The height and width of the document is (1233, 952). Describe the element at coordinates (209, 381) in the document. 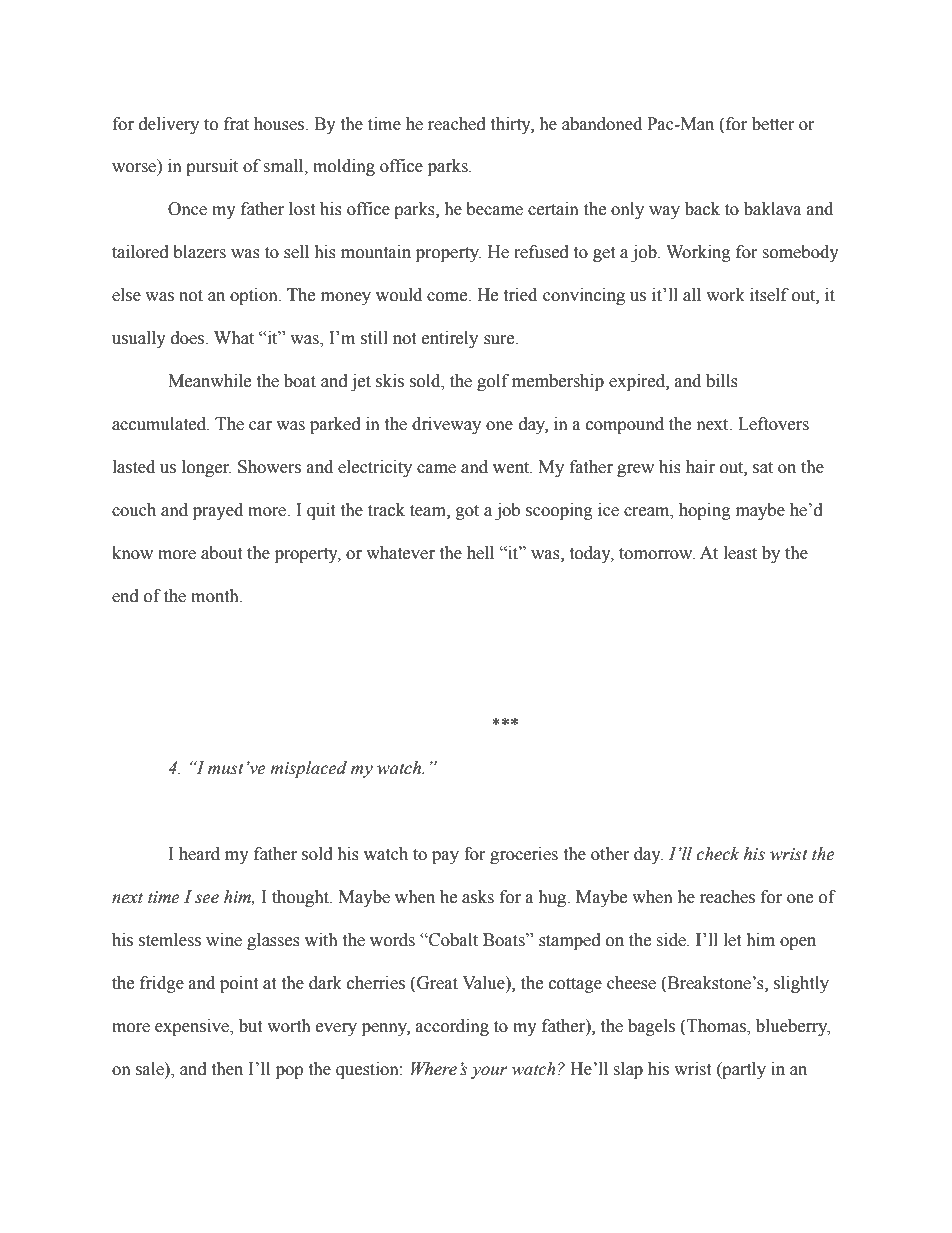

I see `Meanwhile` at that location.
